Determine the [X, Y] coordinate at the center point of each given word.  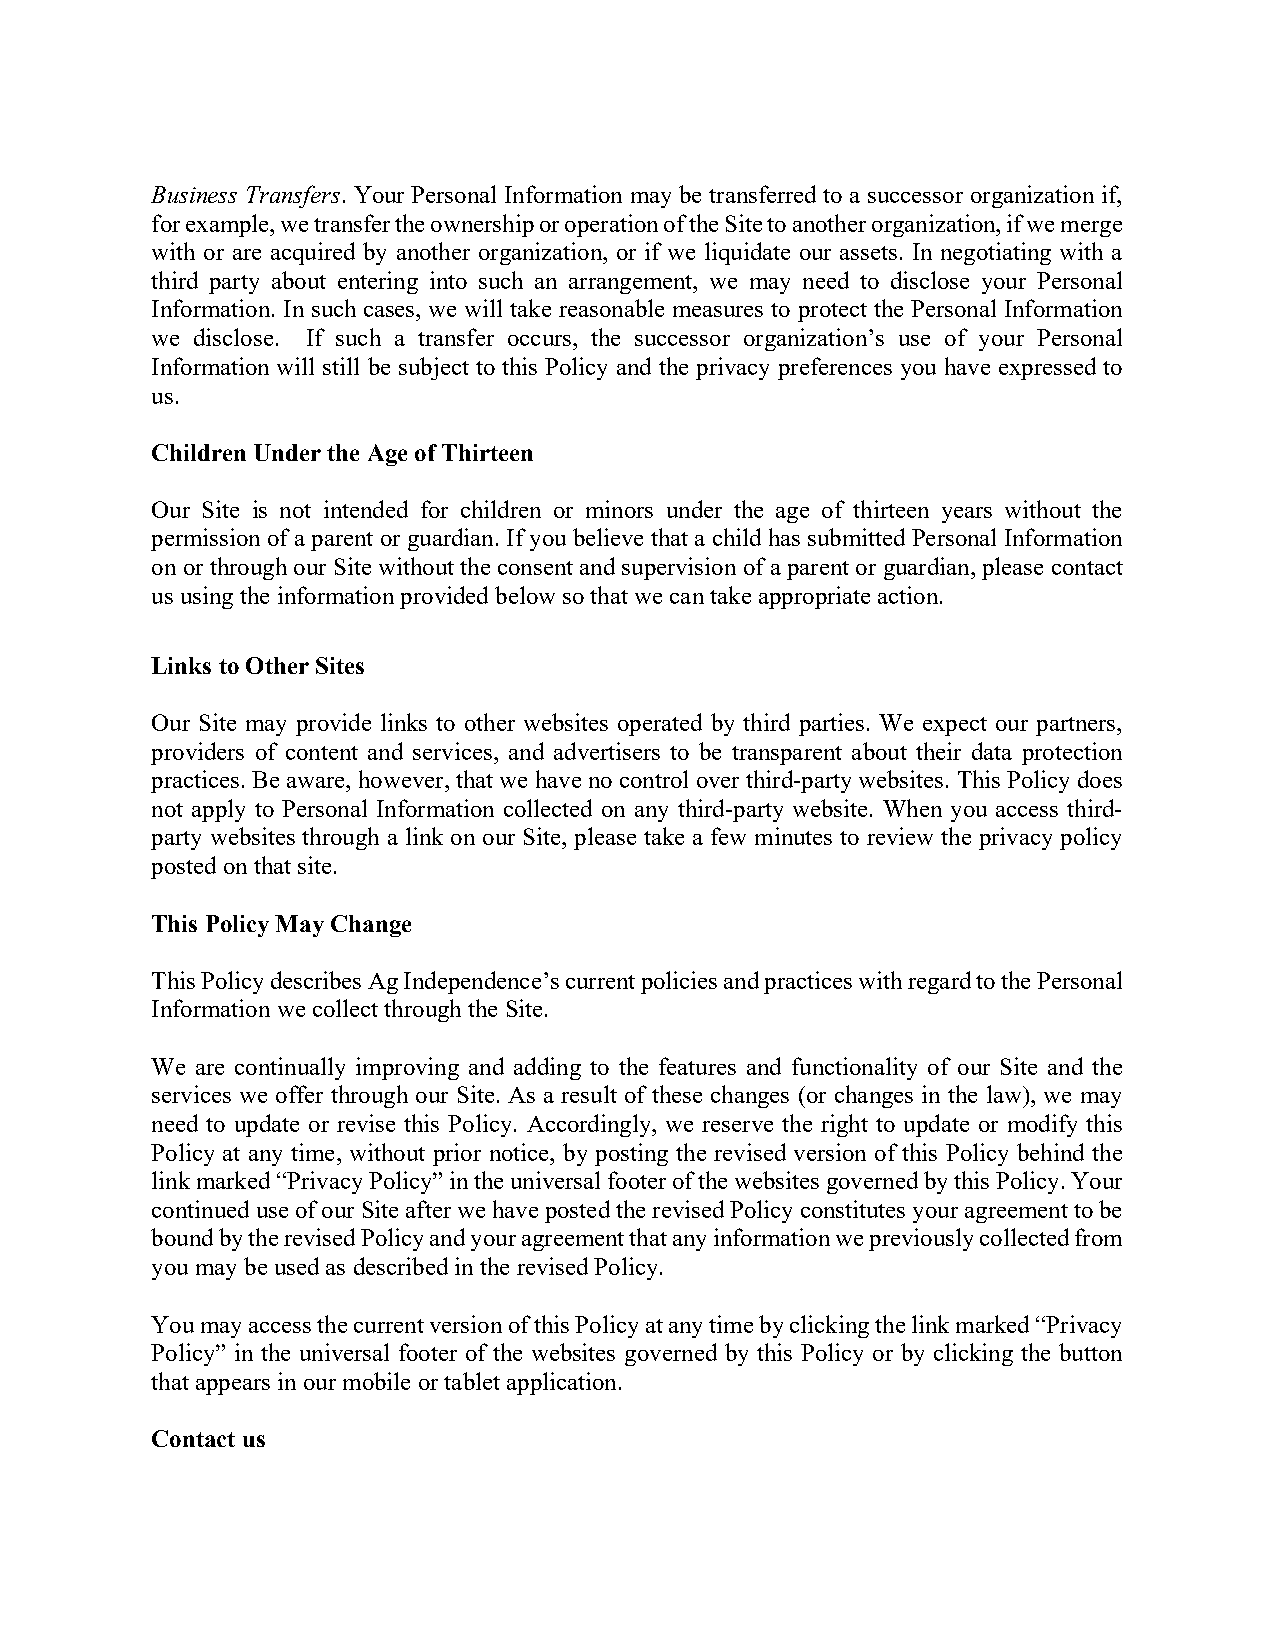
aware [317, 782]
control [654, 779]
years [967, 515]
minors [619, 509]
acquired [313, 253]
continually [290, 1068]
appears [233, 1387]
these [677, 1094]
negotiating [996, 253]
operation [611, 225]
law [1005, 1094]
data [992, 751]
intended [366, 509]
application [561, 1383]
